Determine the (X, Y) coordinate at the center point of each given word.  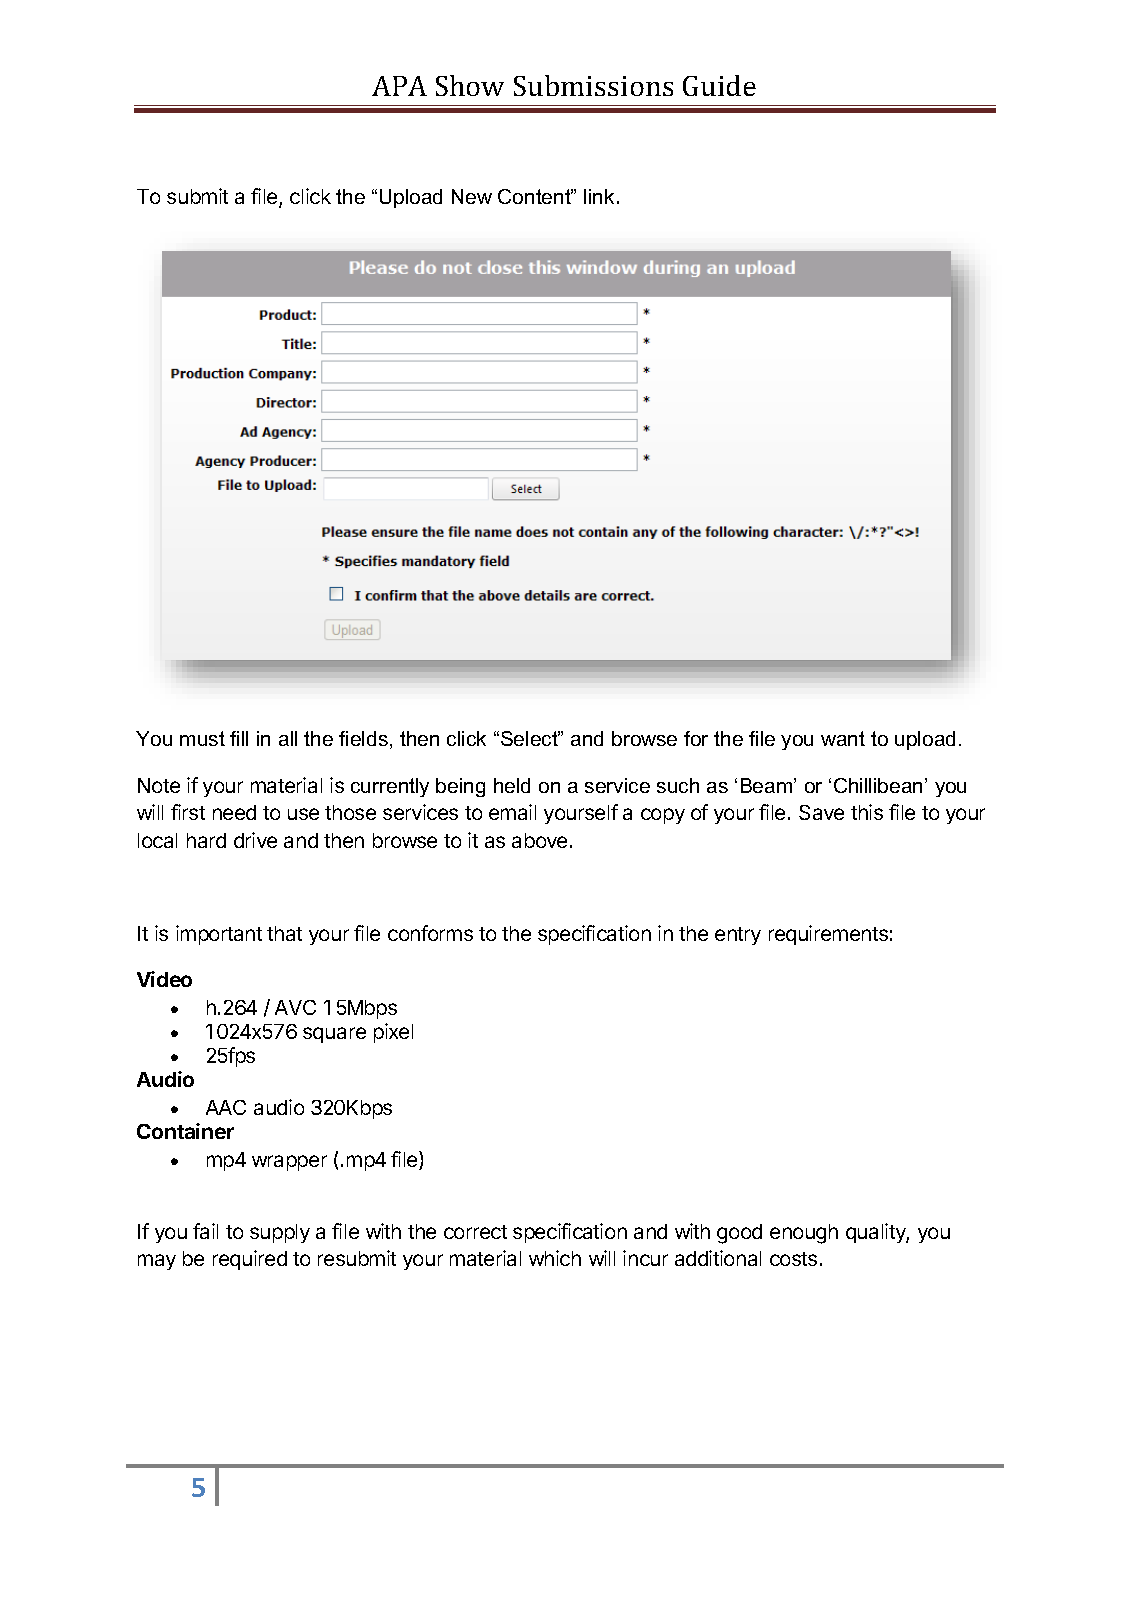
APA (399, 86)
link (599, 196)
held (512, 785)
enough (804, 1234)
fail (205, 1231)
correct (475, 1232)
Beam (768, 785)
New (472, 196)
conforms (430, 933)
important (219, 935)
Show (470, 85)
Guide (719, 85)
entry (738, 936)
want (843, 738)
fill (239, 738)
